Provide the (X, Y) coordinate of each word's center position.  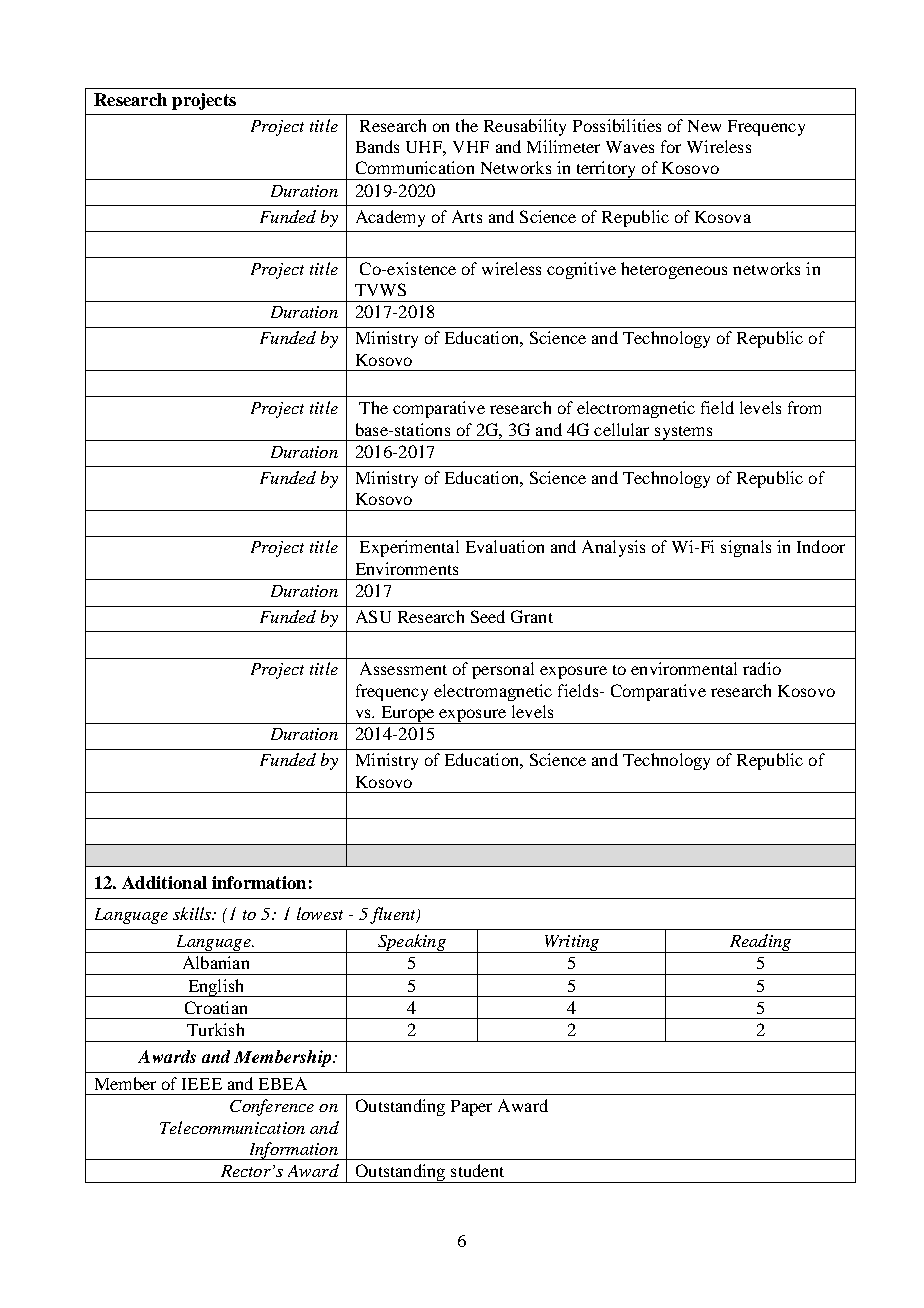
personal (503, 670)
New (704, 126)
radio (762, 668)
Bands (377, 146)
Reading (760, 943)
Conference (272, 1107)
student (477, 1170)
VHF (471, 147)
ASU (373, 616)
